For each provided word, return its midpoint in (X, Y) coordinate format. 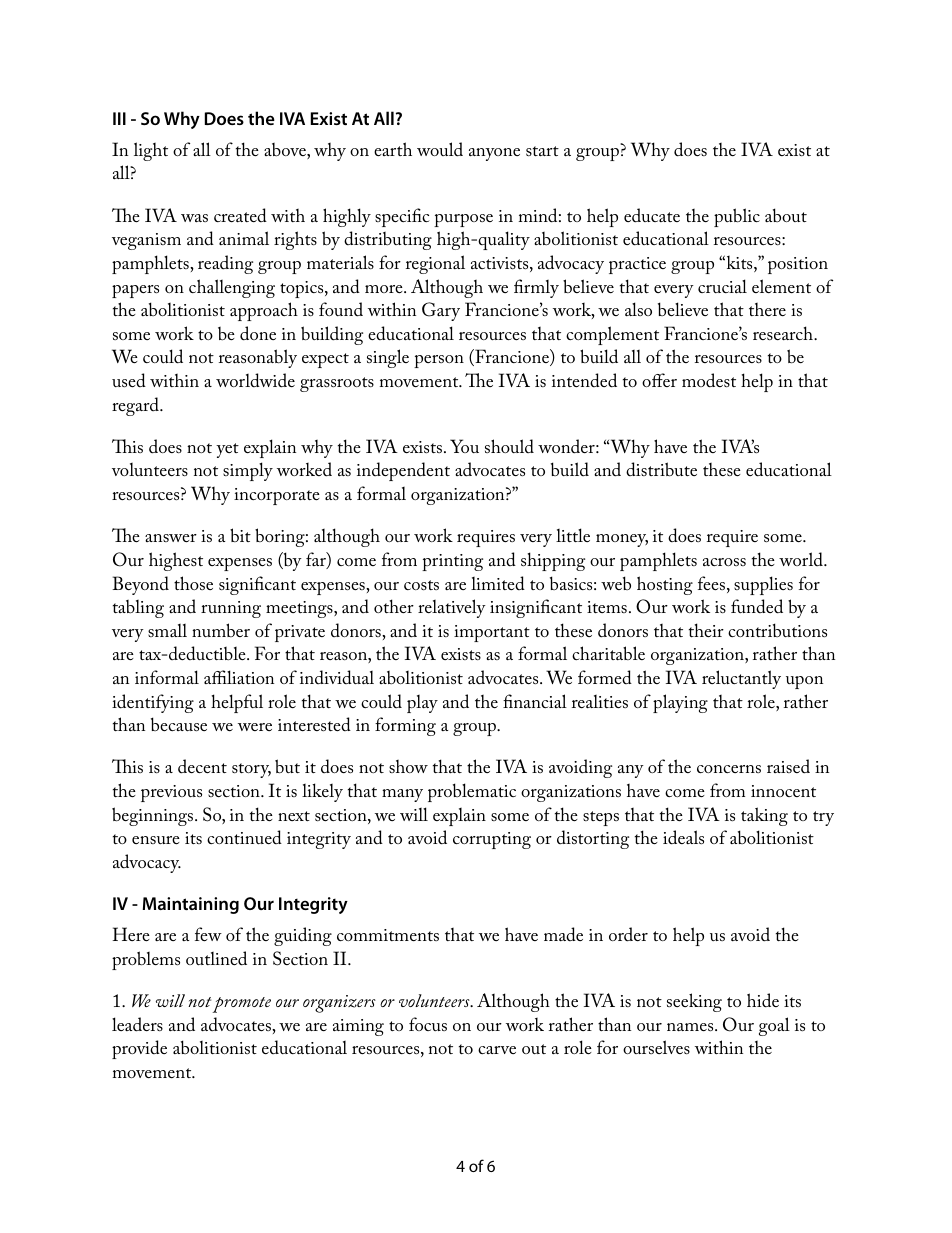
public (737, 217)
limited (498, 583)
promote (241, 1005)
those (193, 583)
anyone (494, 154)
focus (428, 1024)
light (151, 151)
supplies (763, 585)
